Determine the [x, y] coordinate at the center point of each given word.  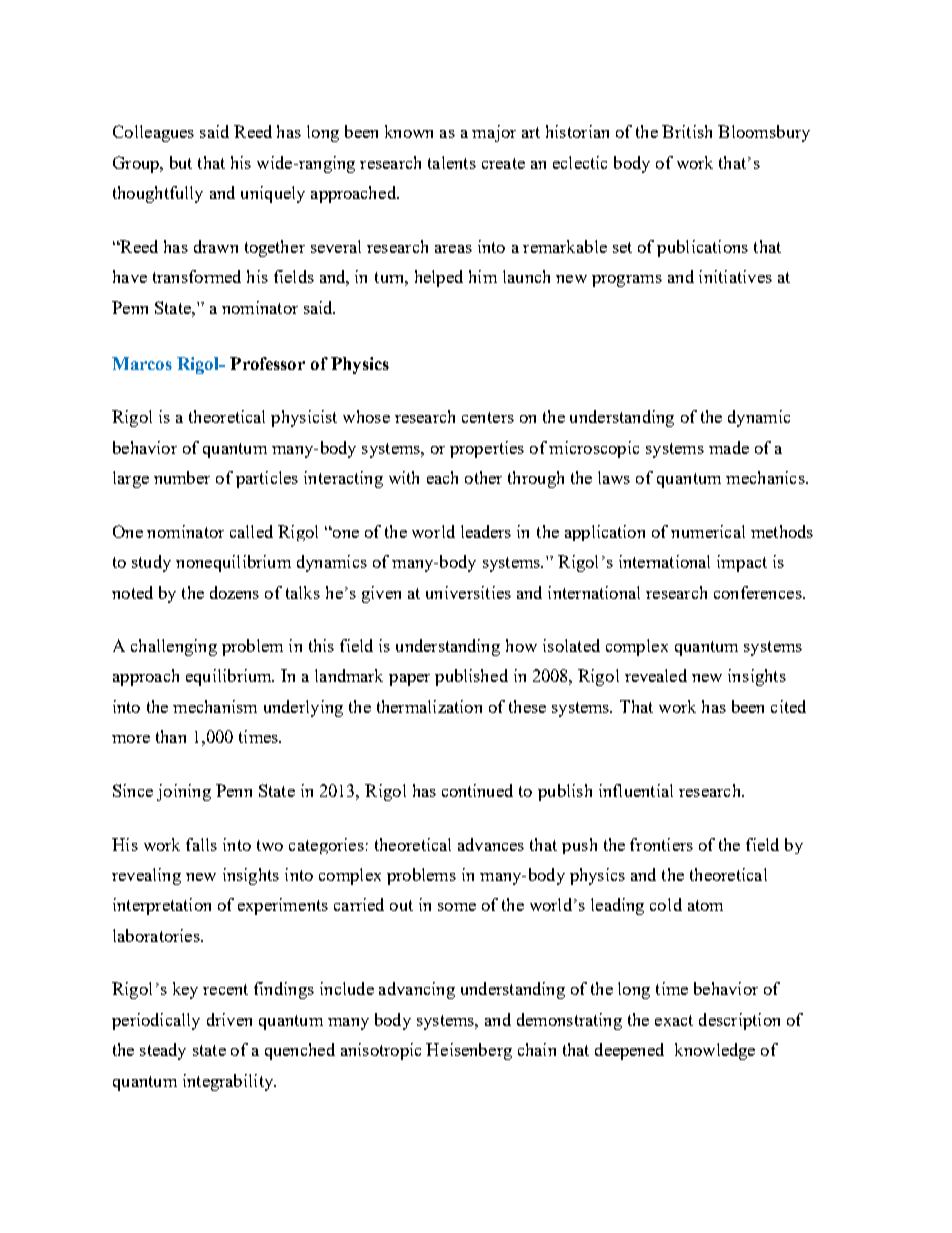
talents [452, 162]
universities [468, 592]
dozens [234, 592]
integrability [229, 1082]
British [687, 131]
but [181, 162]
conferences [759, 592]
